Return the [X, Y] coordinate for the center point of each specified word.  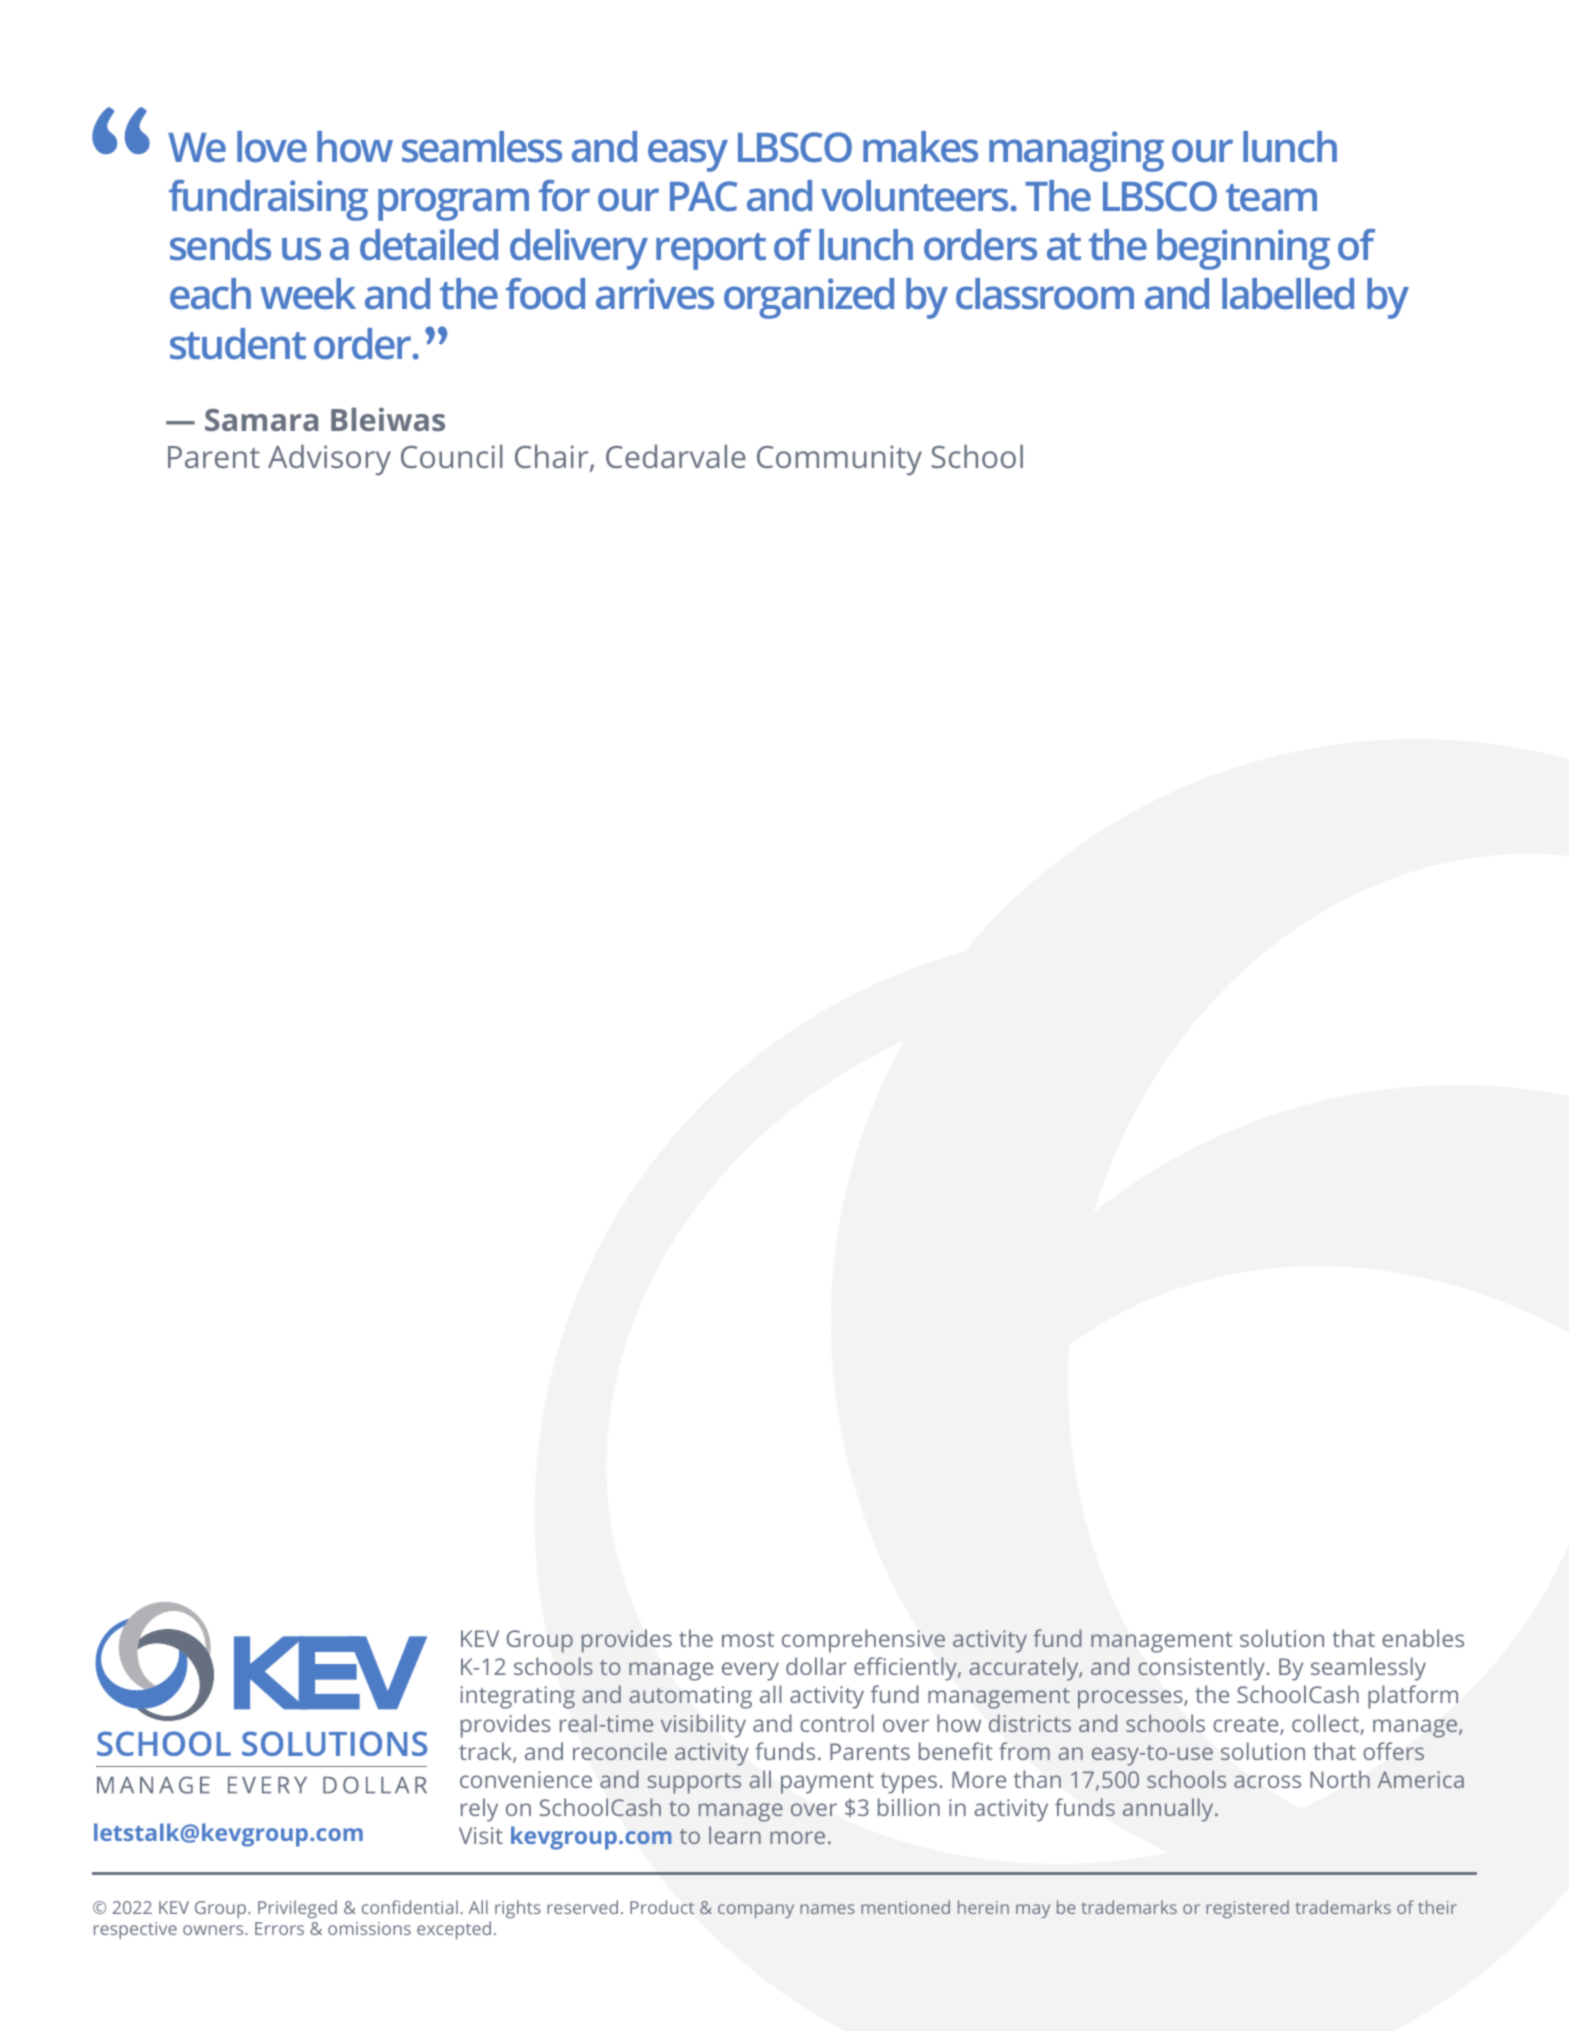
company [756, 1911]
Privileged [297, 1909]
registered [1247, 1909]
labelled [1288, 293]
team [1271, 197]
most [748, 1639]
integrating [517, 1697]
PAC [704, 196]
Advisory [329, 460]
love [272, 146]
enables [1423, 1638]
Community [839, 460]
